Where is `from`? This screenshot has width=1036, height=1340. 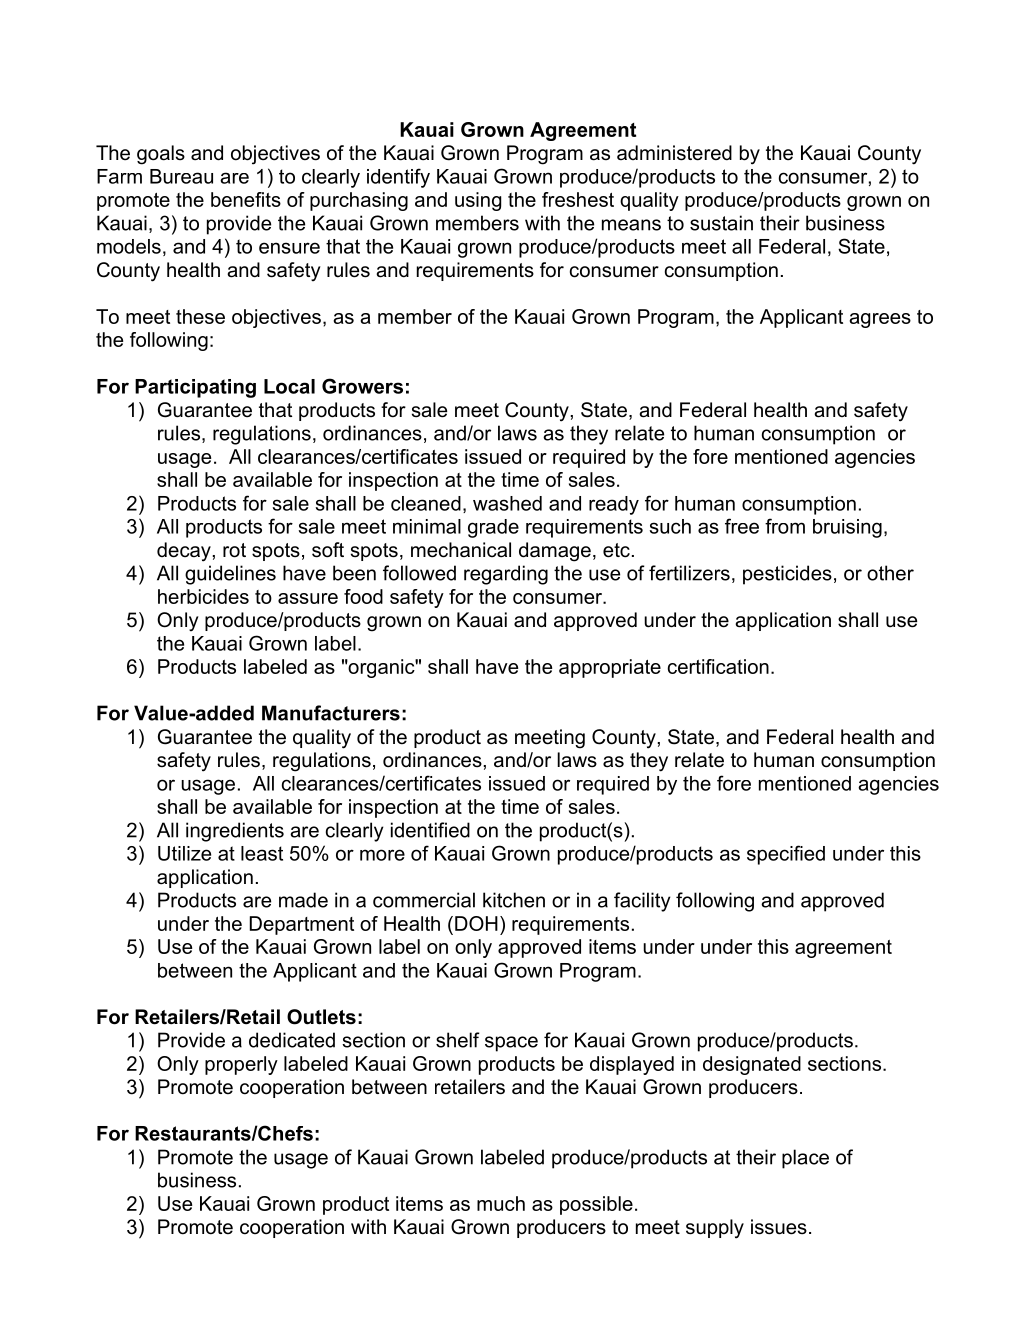 from is located at coordinates (785, 526).
